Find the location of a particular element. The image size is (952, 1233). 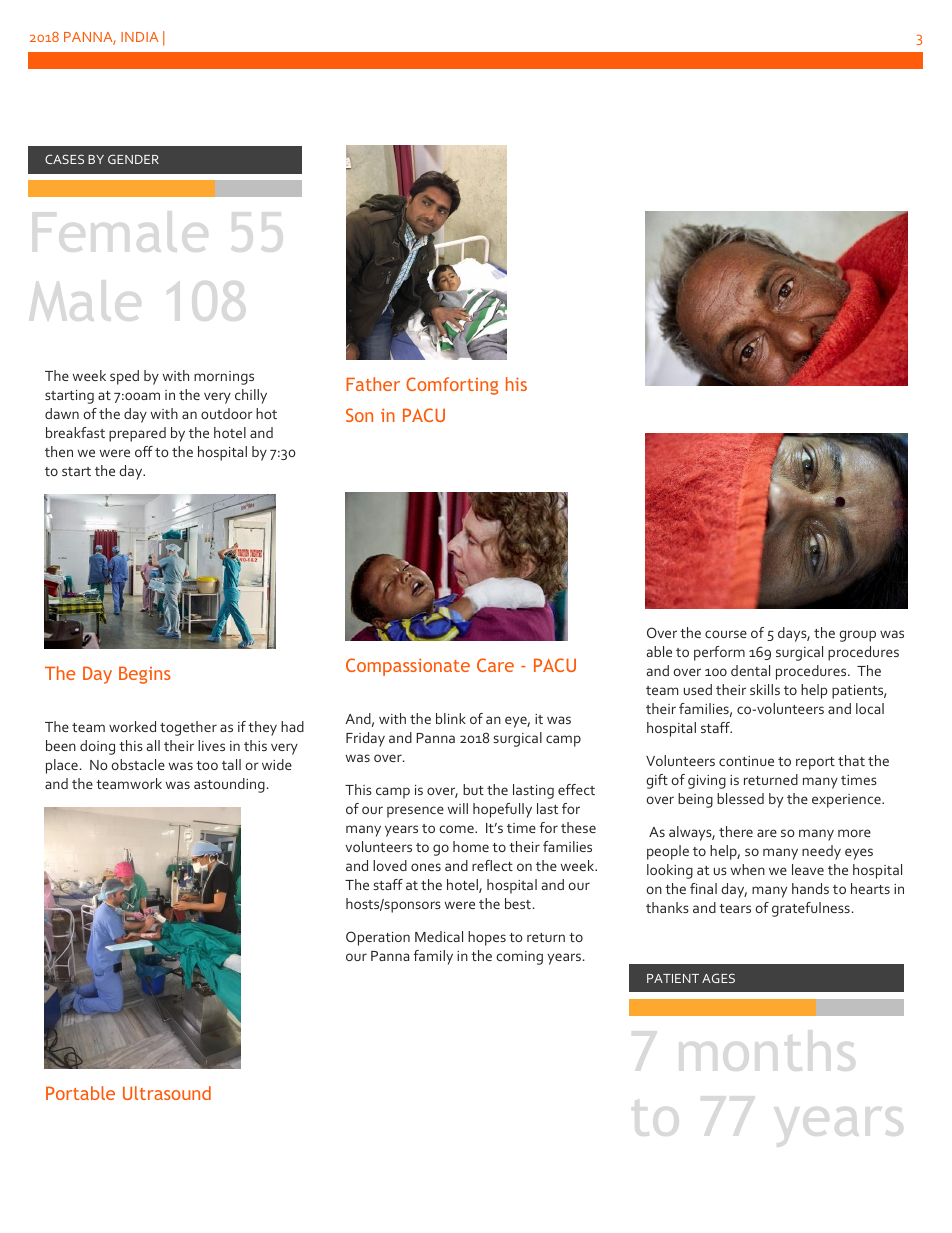

Ultrasound is located at coordinates (167, 1093).
